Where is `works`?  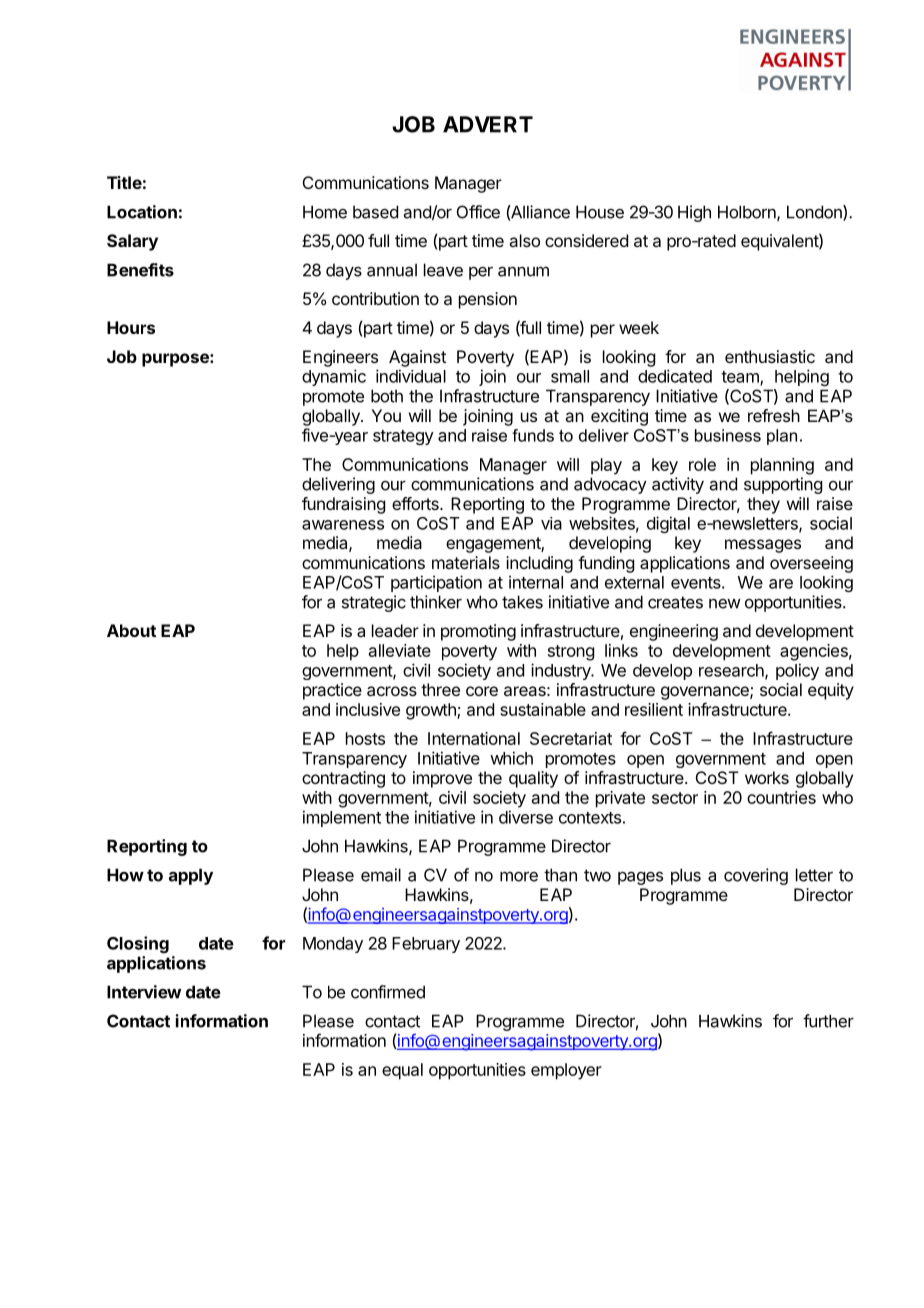 works is located at coordinates (767, 777).
